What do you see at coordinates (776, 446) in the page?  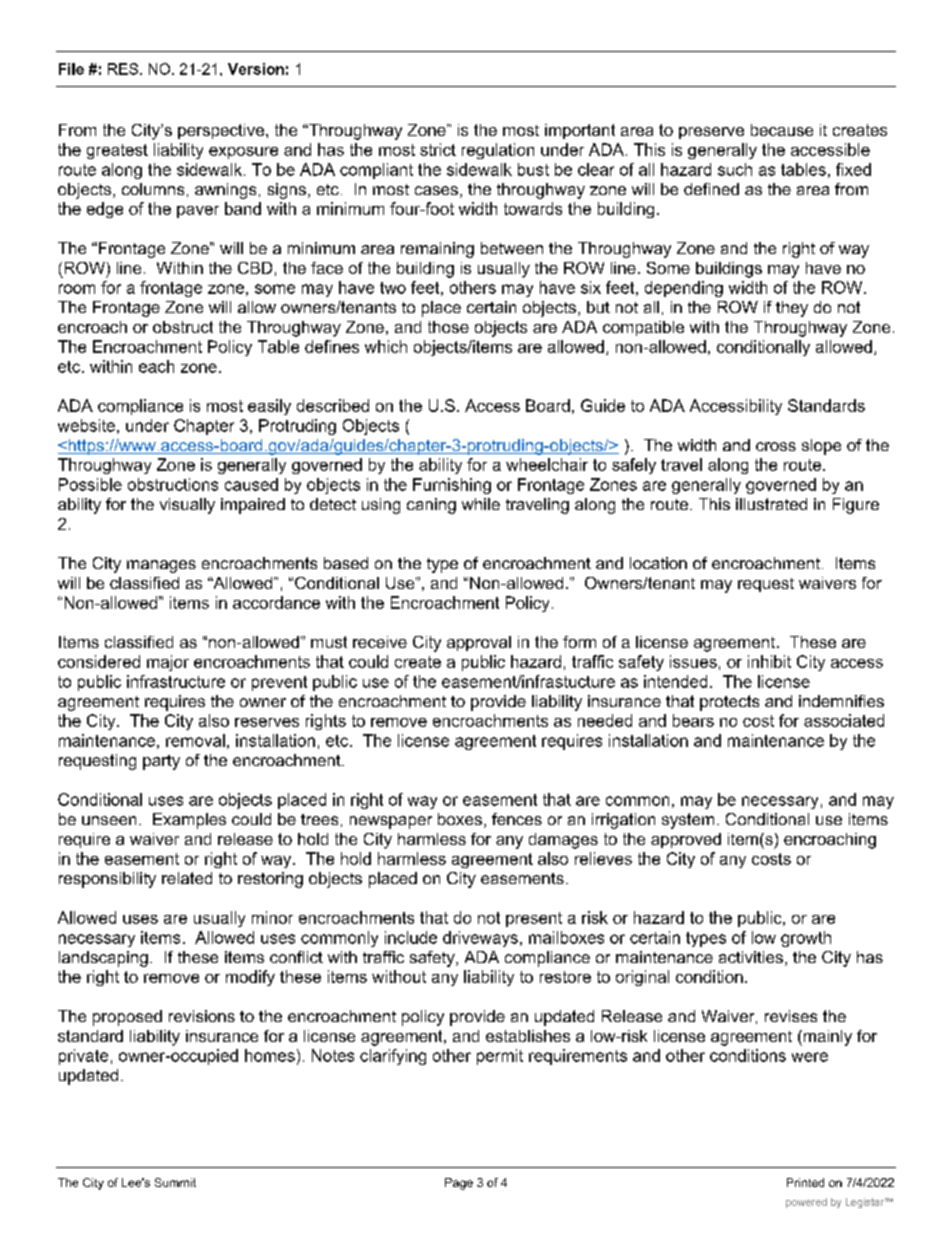 I see `cross` at bounding box center [776, 446].
